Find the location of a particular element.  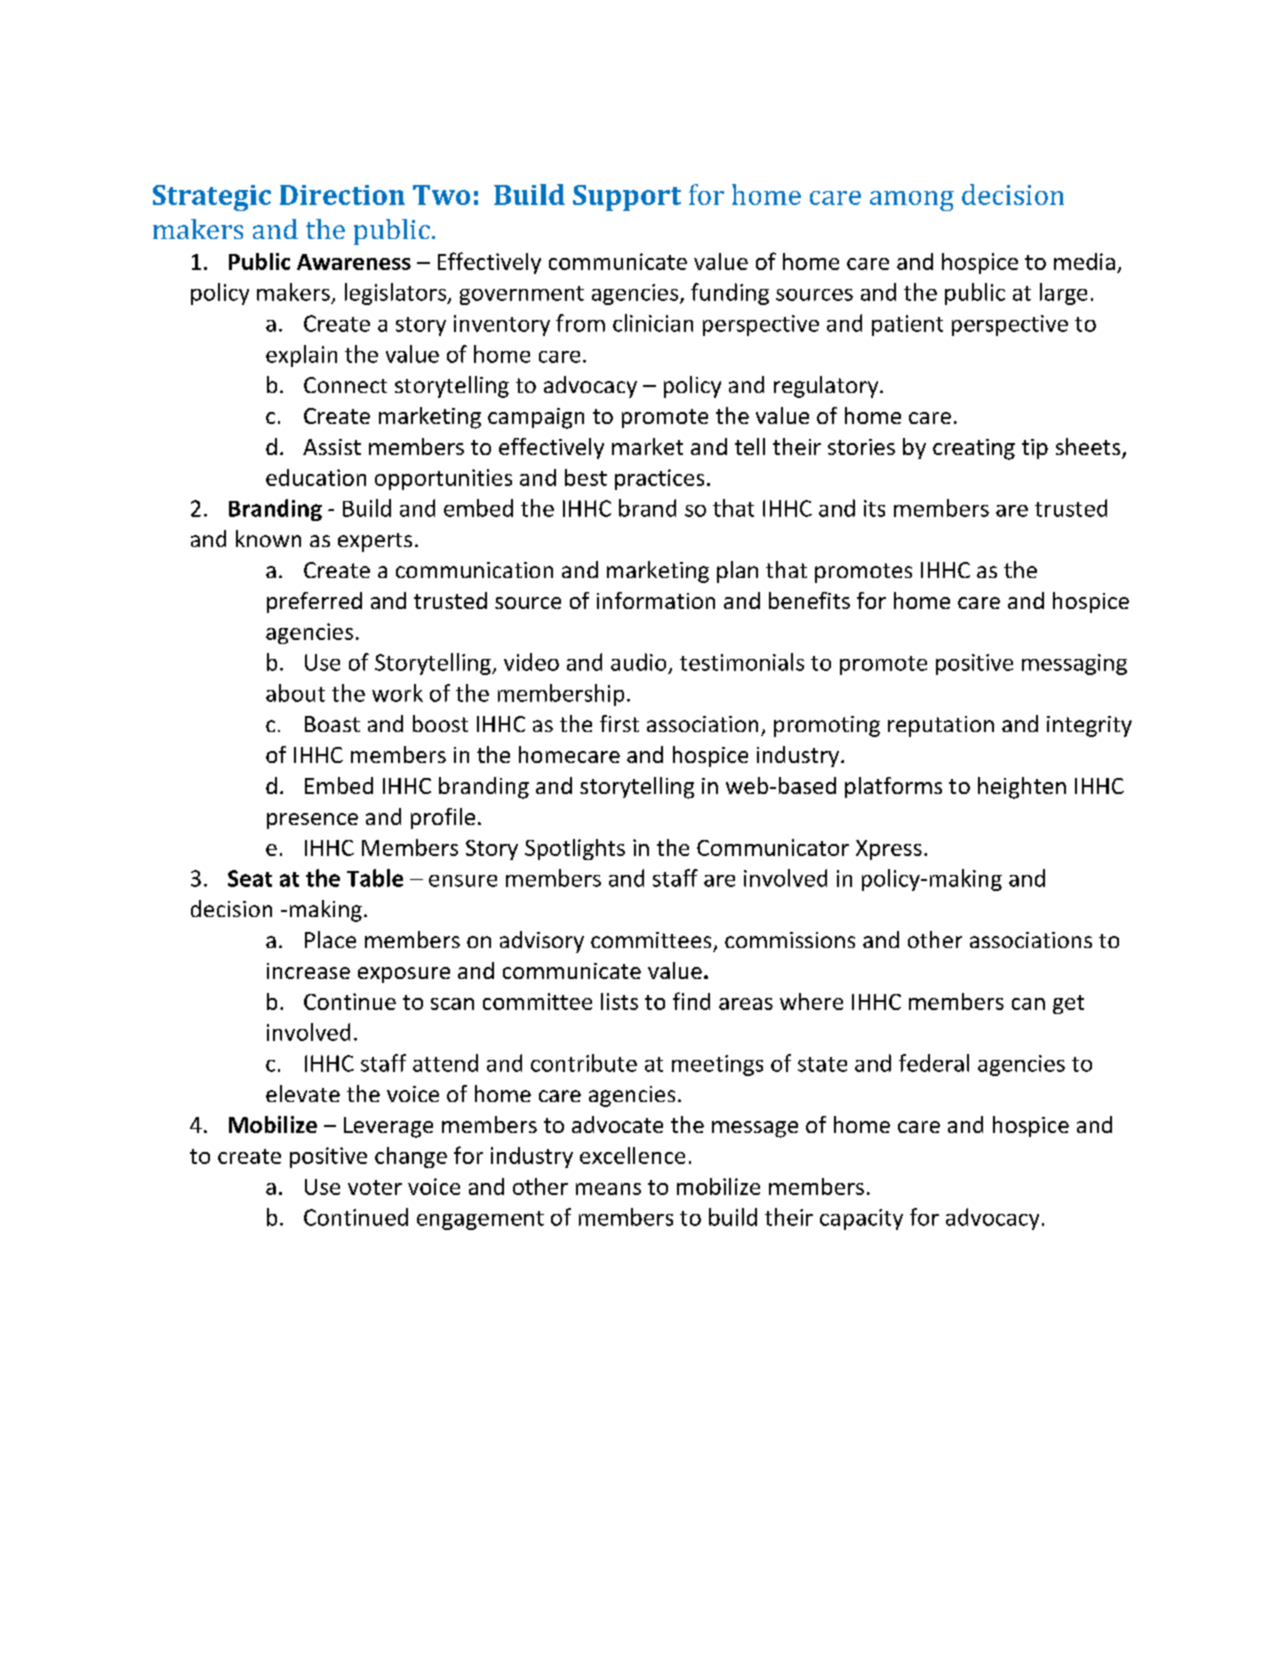

Support is located at coordinates (627, 198).
